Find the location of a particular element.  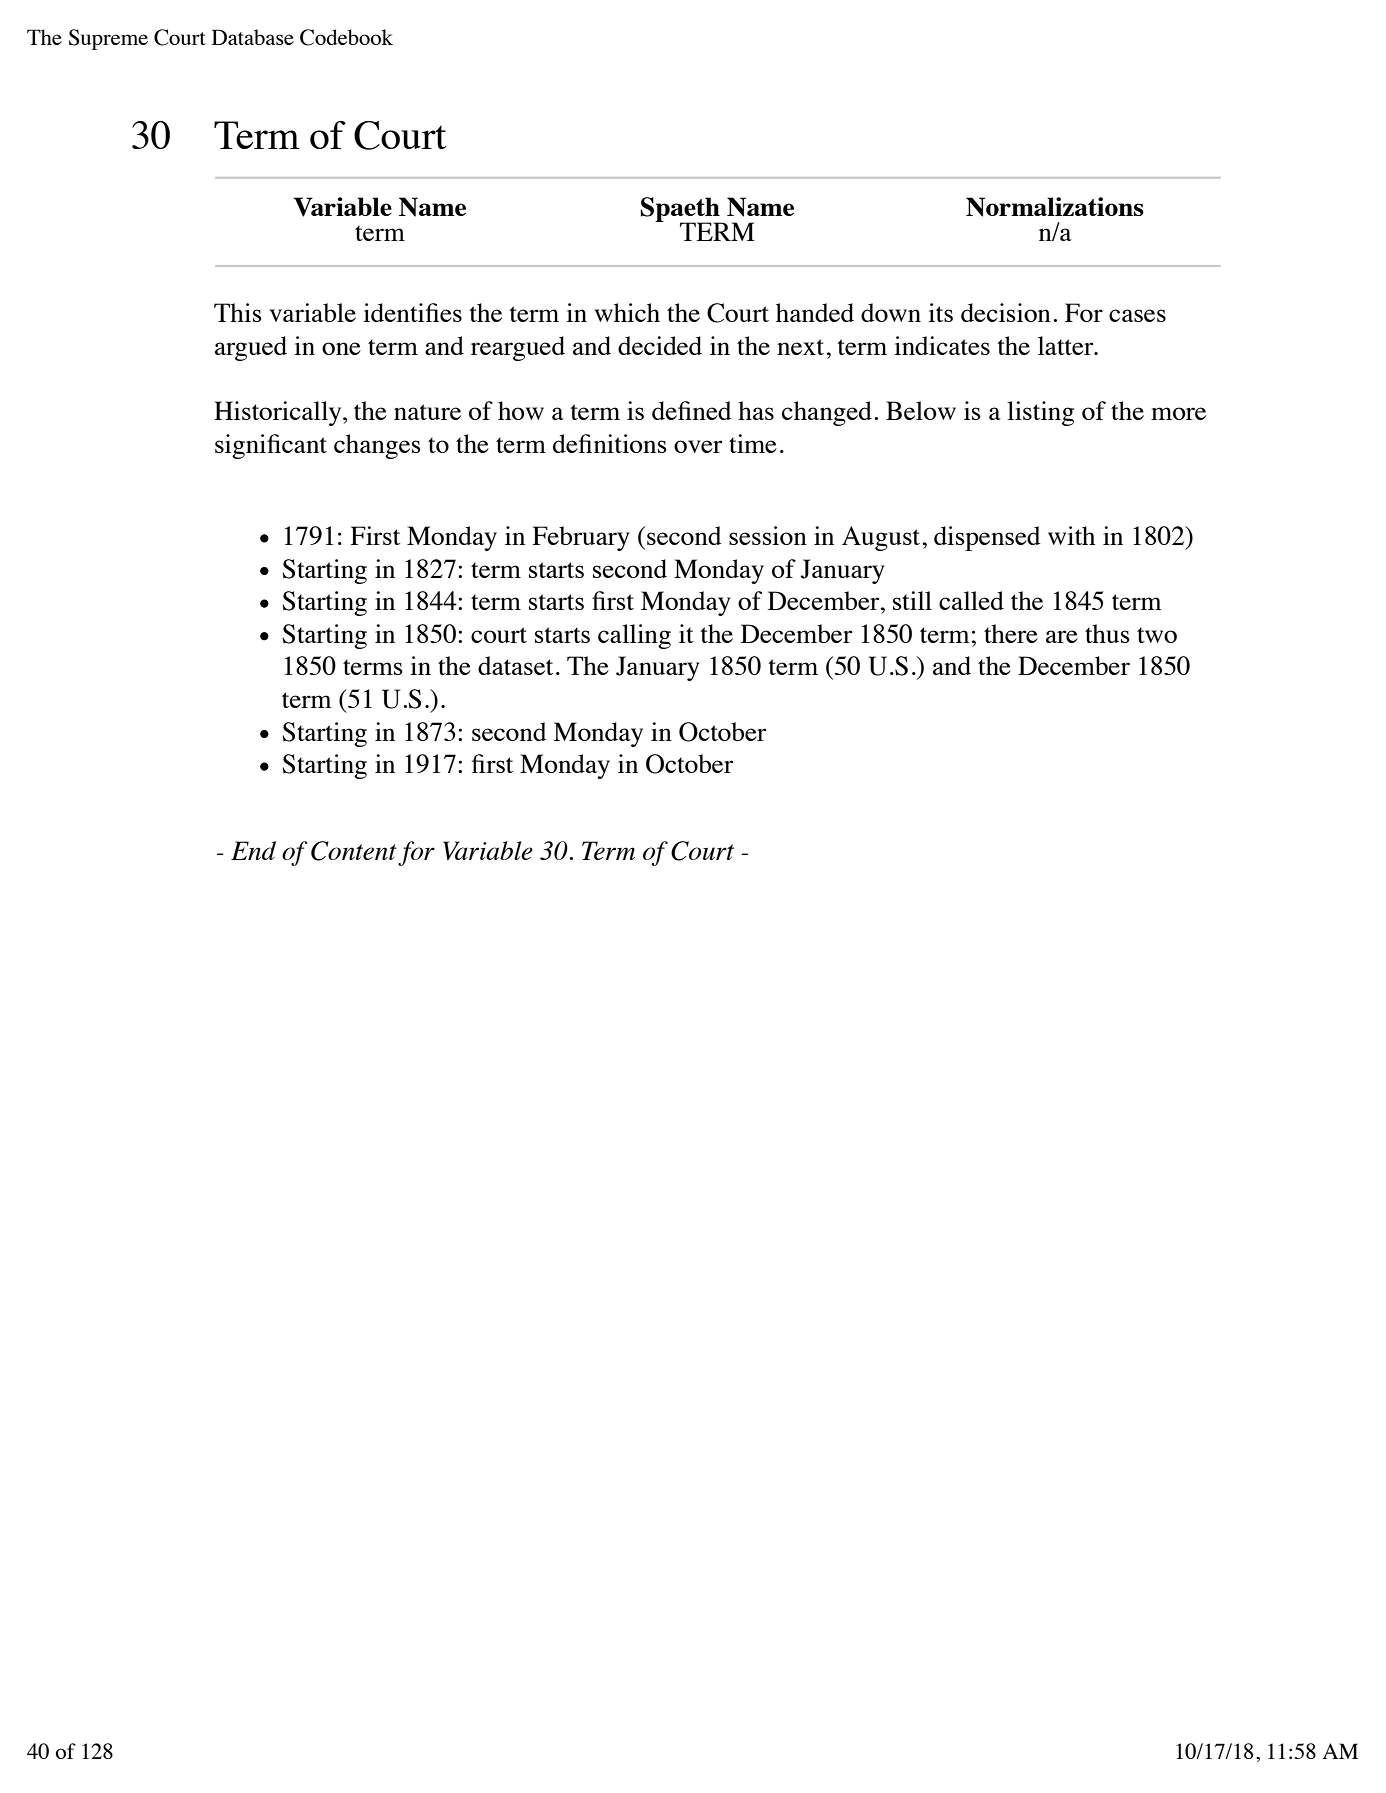

listing is located at coordinates (1040, 413).
